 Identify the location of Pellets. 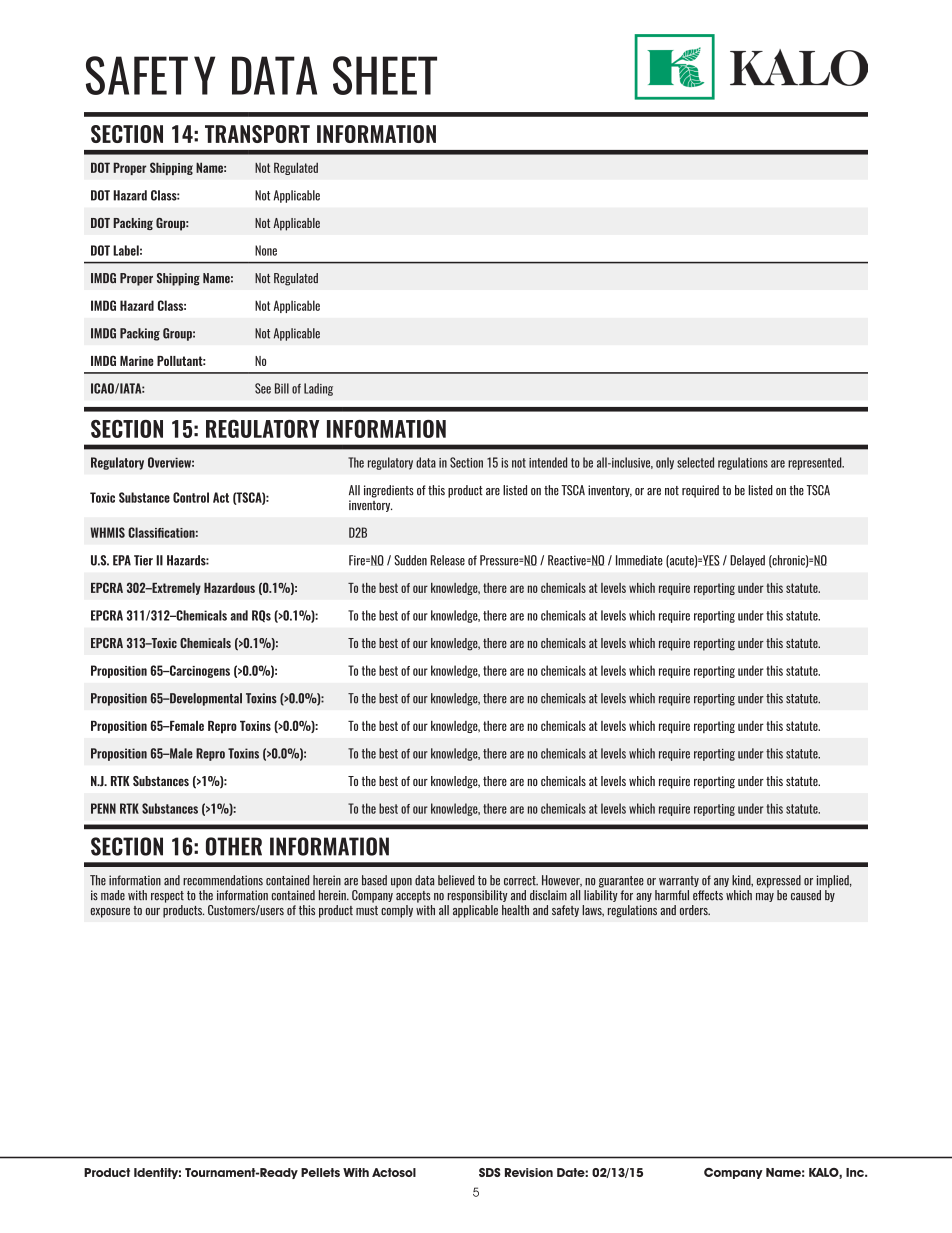
(320, 1172).
